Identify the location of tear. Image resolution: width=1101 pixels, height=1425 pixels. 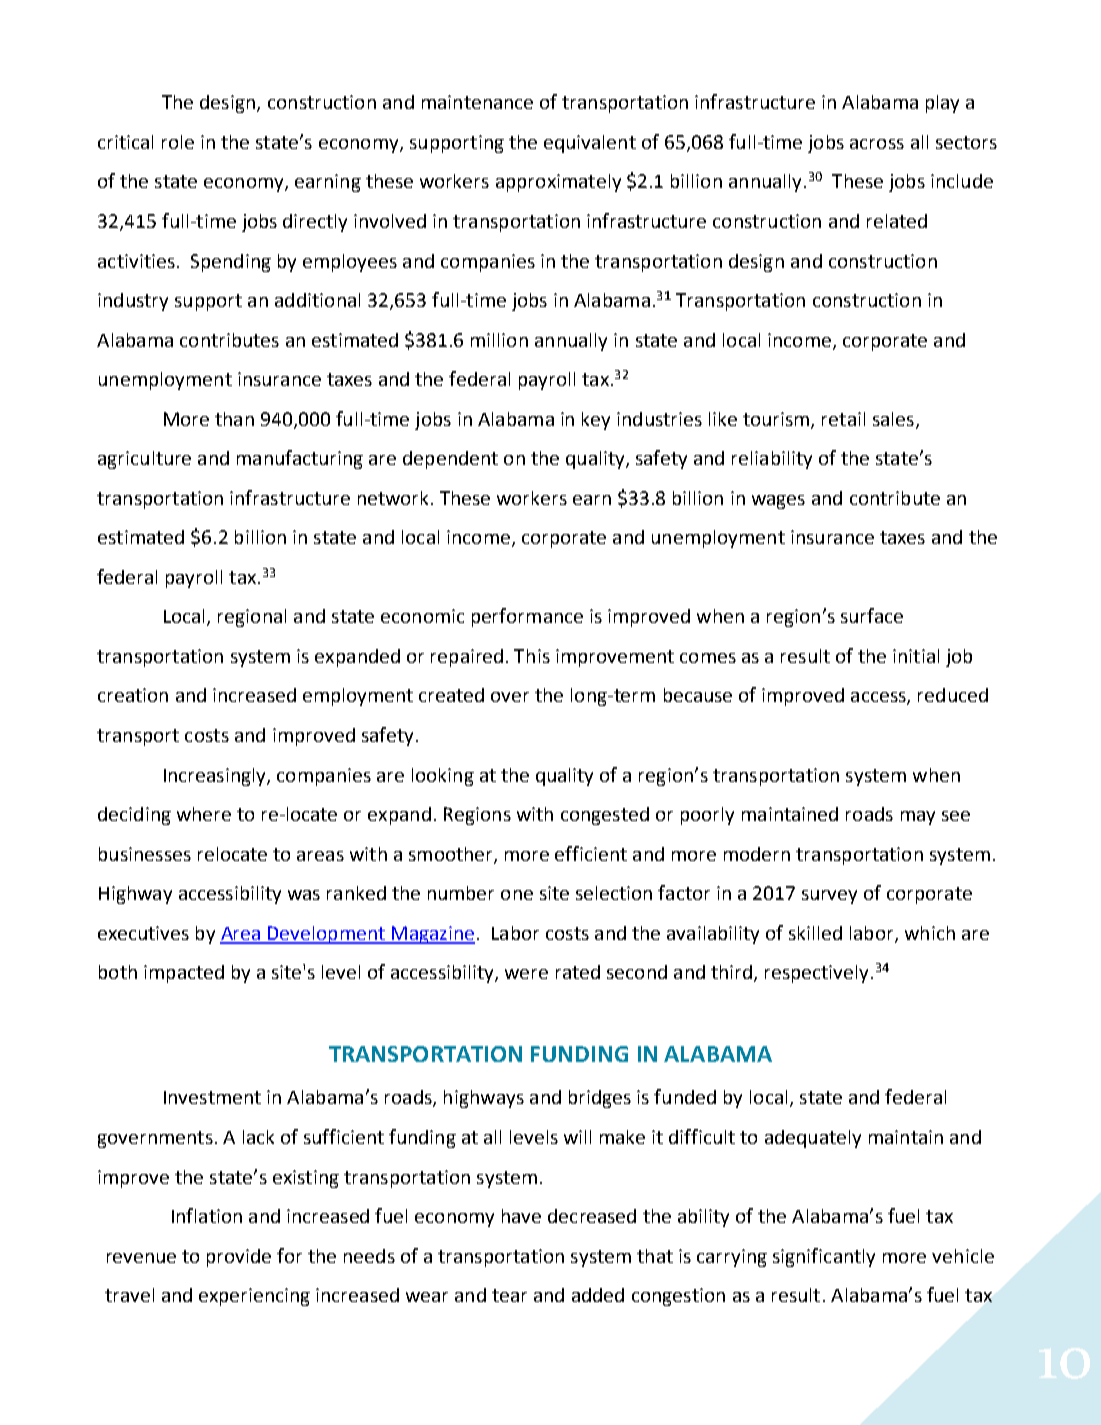
(509, 1295).
